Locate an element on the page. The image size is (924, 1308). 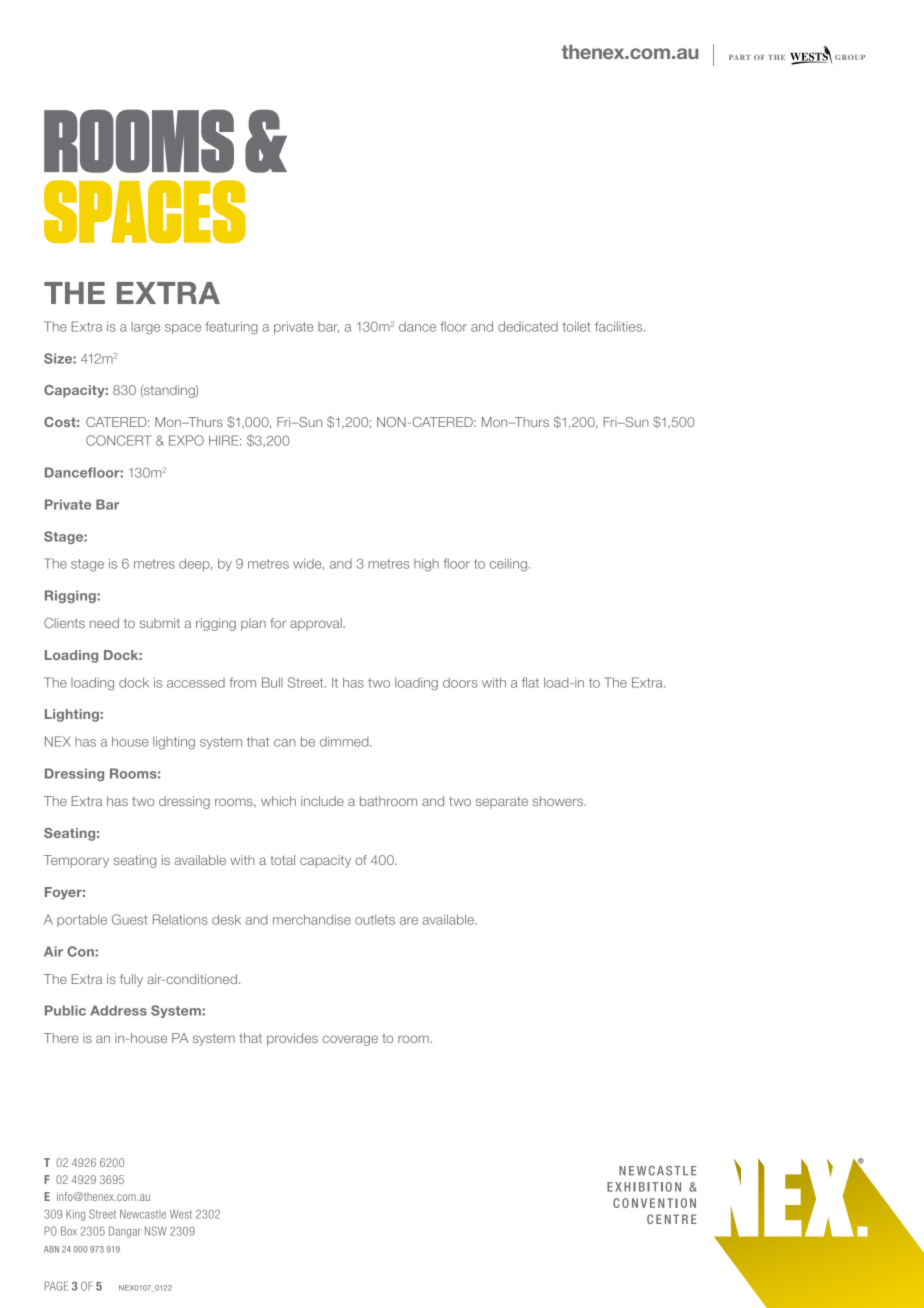
NSW is located at coordinates (155, 1231).
